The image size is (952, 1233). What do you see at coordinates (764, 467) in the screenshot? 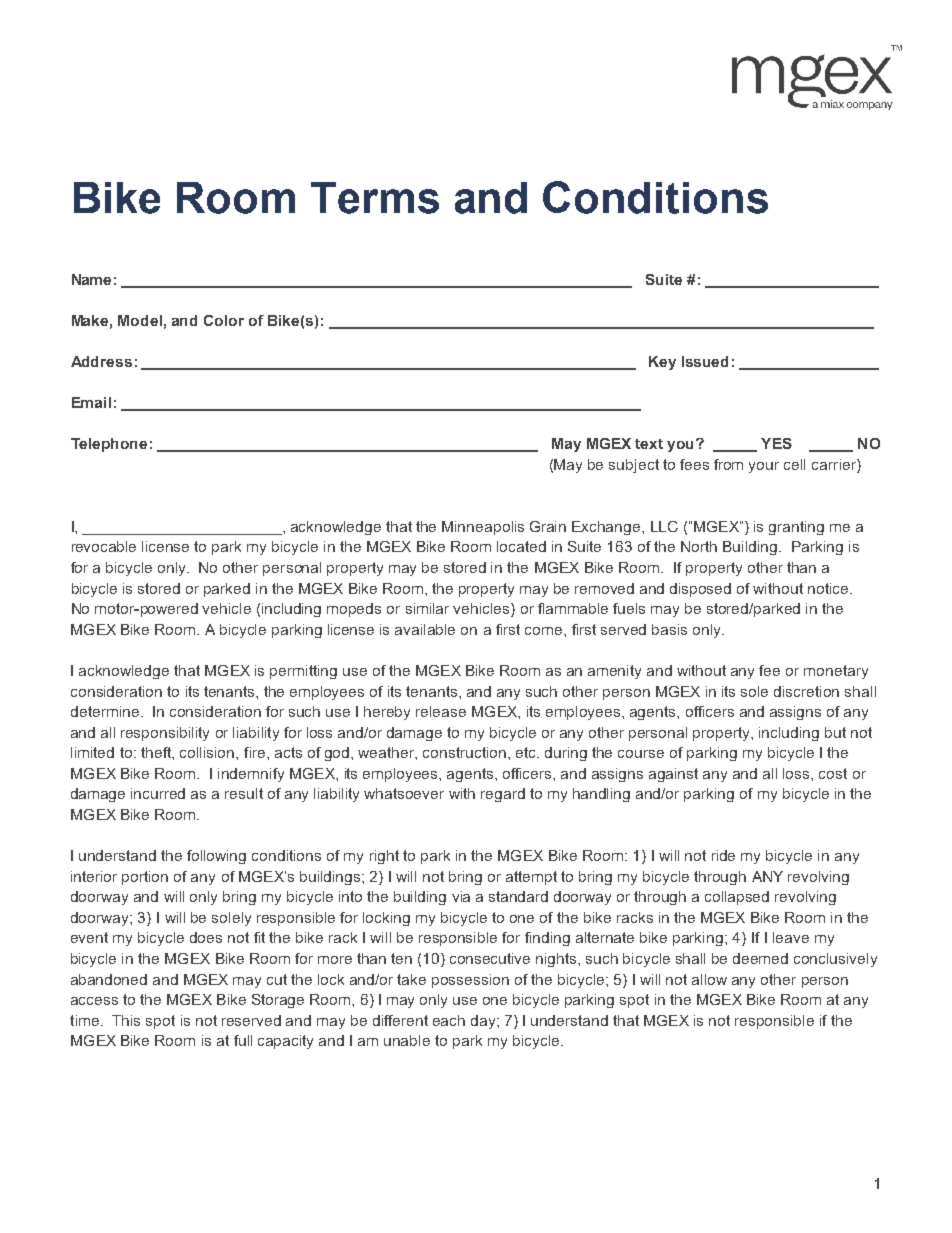
I see `your` at bounding box center [764, 467].
